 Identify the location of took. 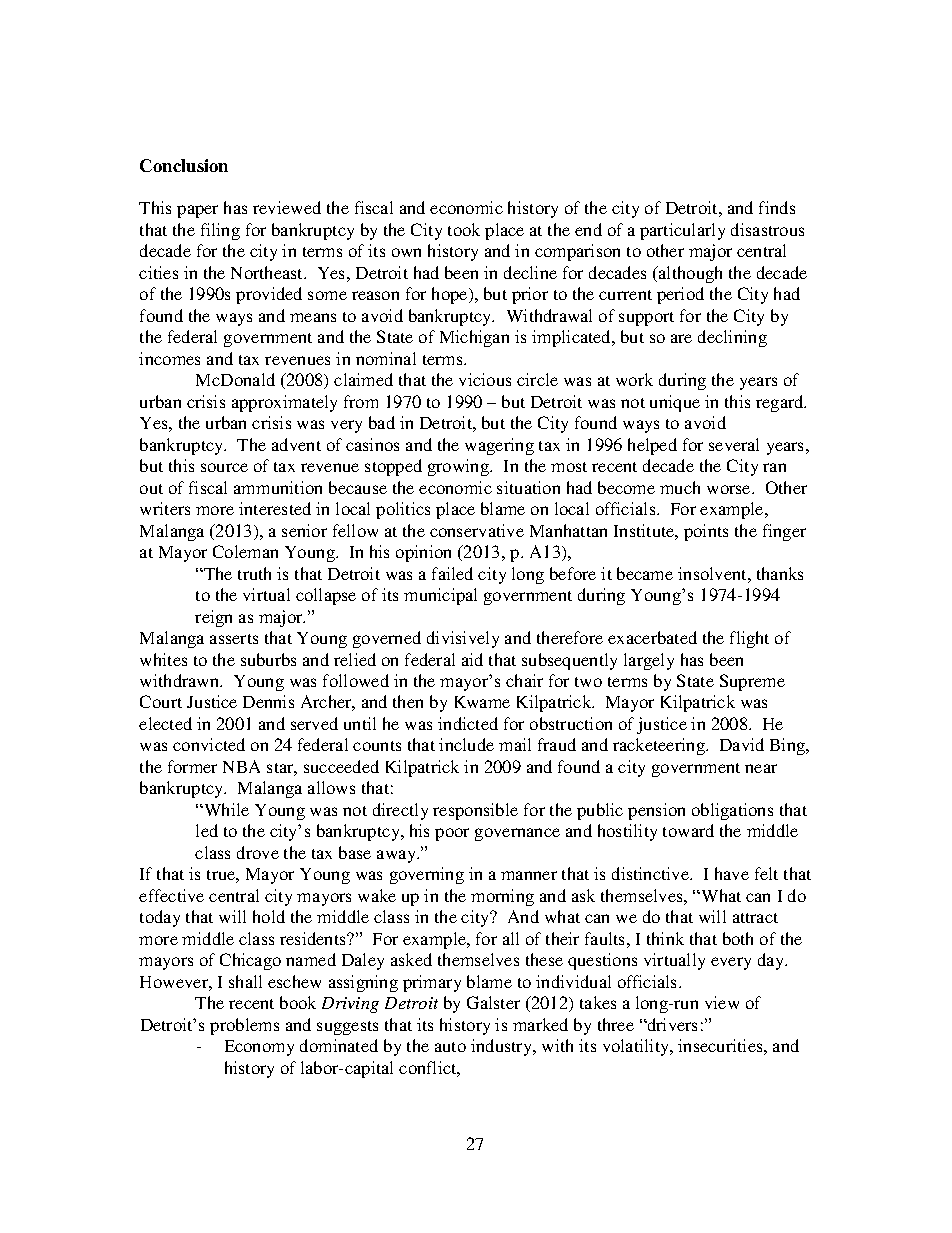
(464, 229).
